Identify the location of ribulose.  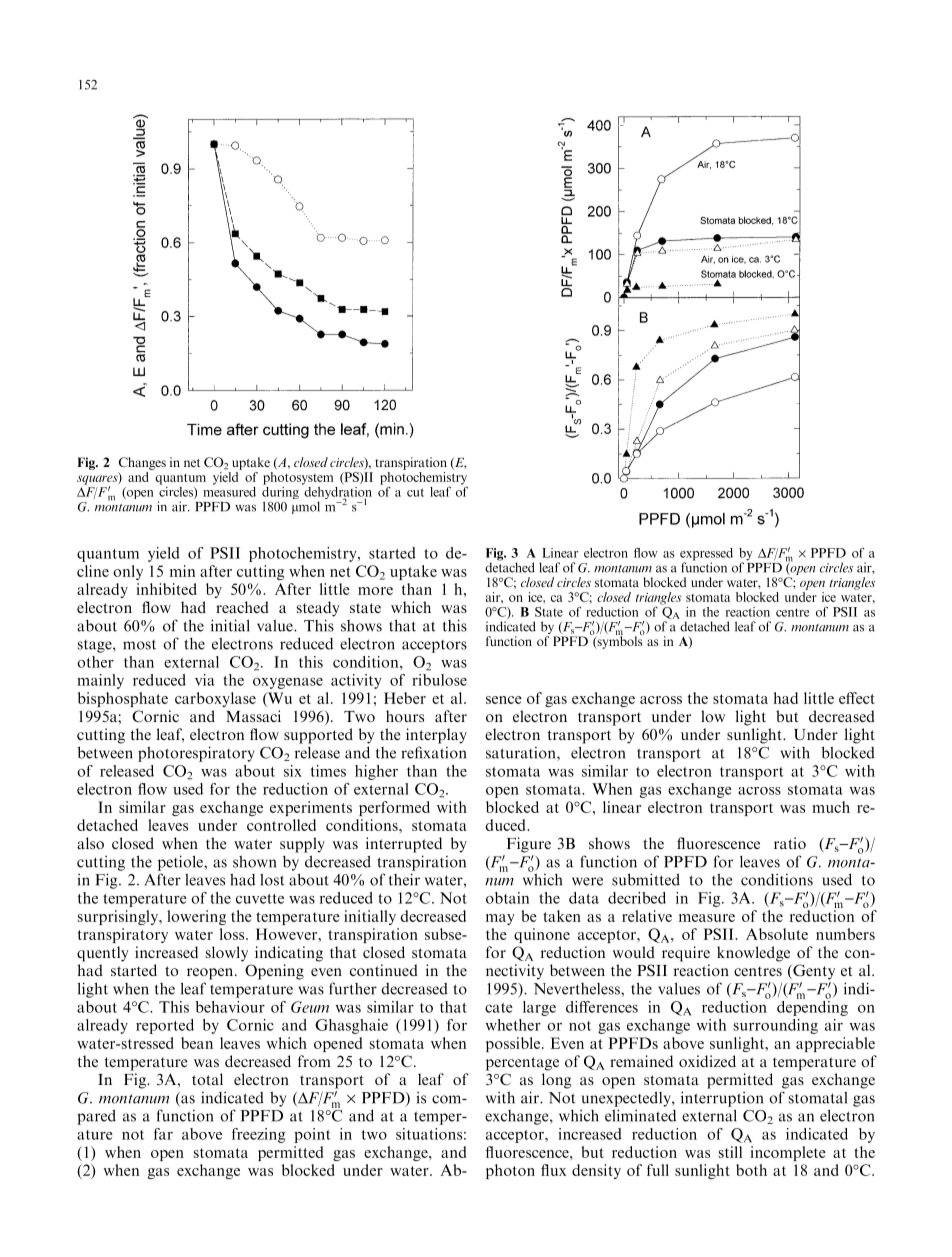
(439, 680).
